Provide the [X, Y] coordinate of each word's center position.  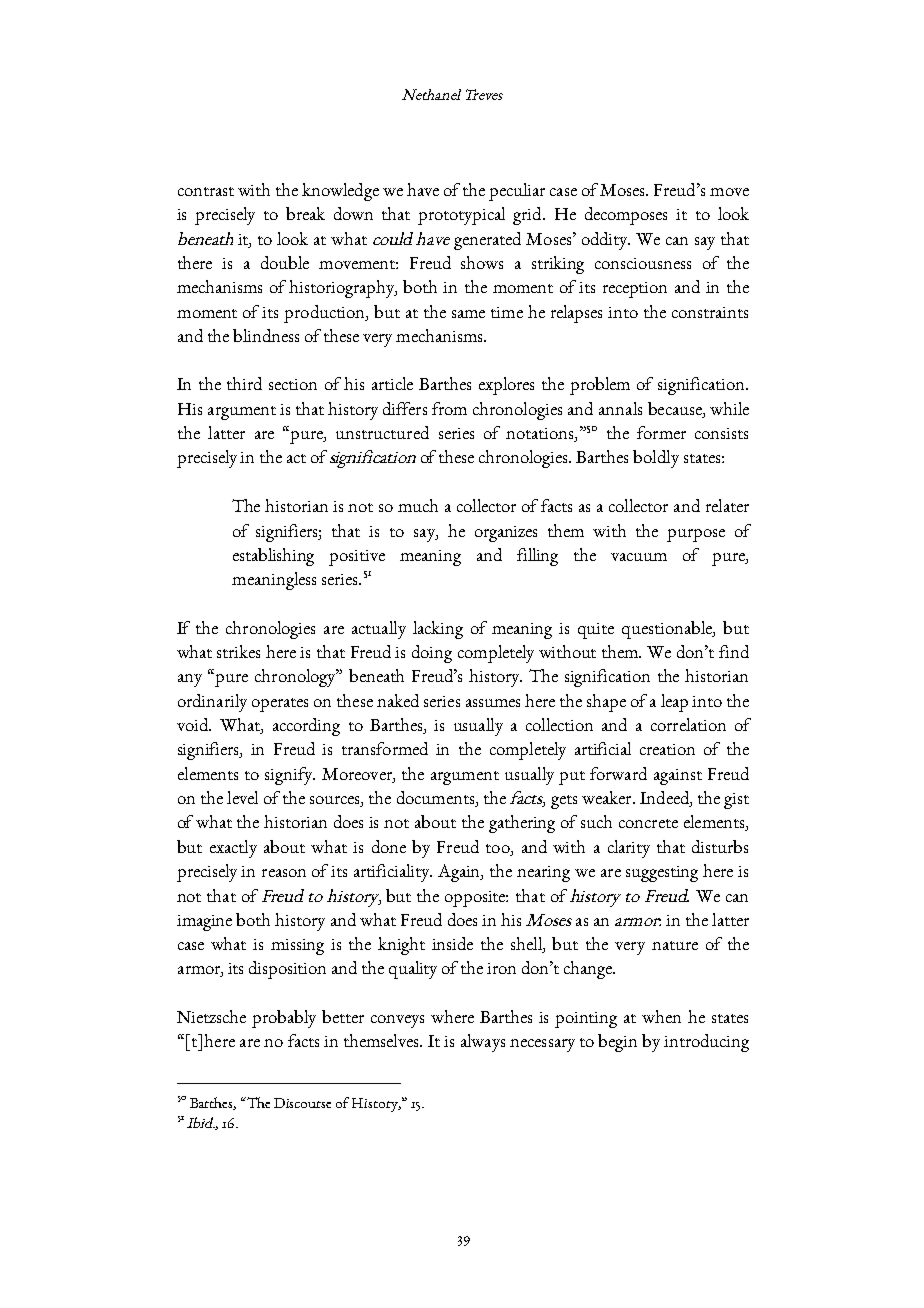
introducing [706, 1043]
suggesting [662, 874]
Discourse [302, 1103]
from [449, 408]
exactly [233, 849]
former [661, 432]
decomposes [626, 216]
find [734, 651]
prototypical [461, 216]
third [244, 383]
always [483, 1043]
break [305, 213]
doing [432, 654]
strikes [238, 651]
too [499, 848]
